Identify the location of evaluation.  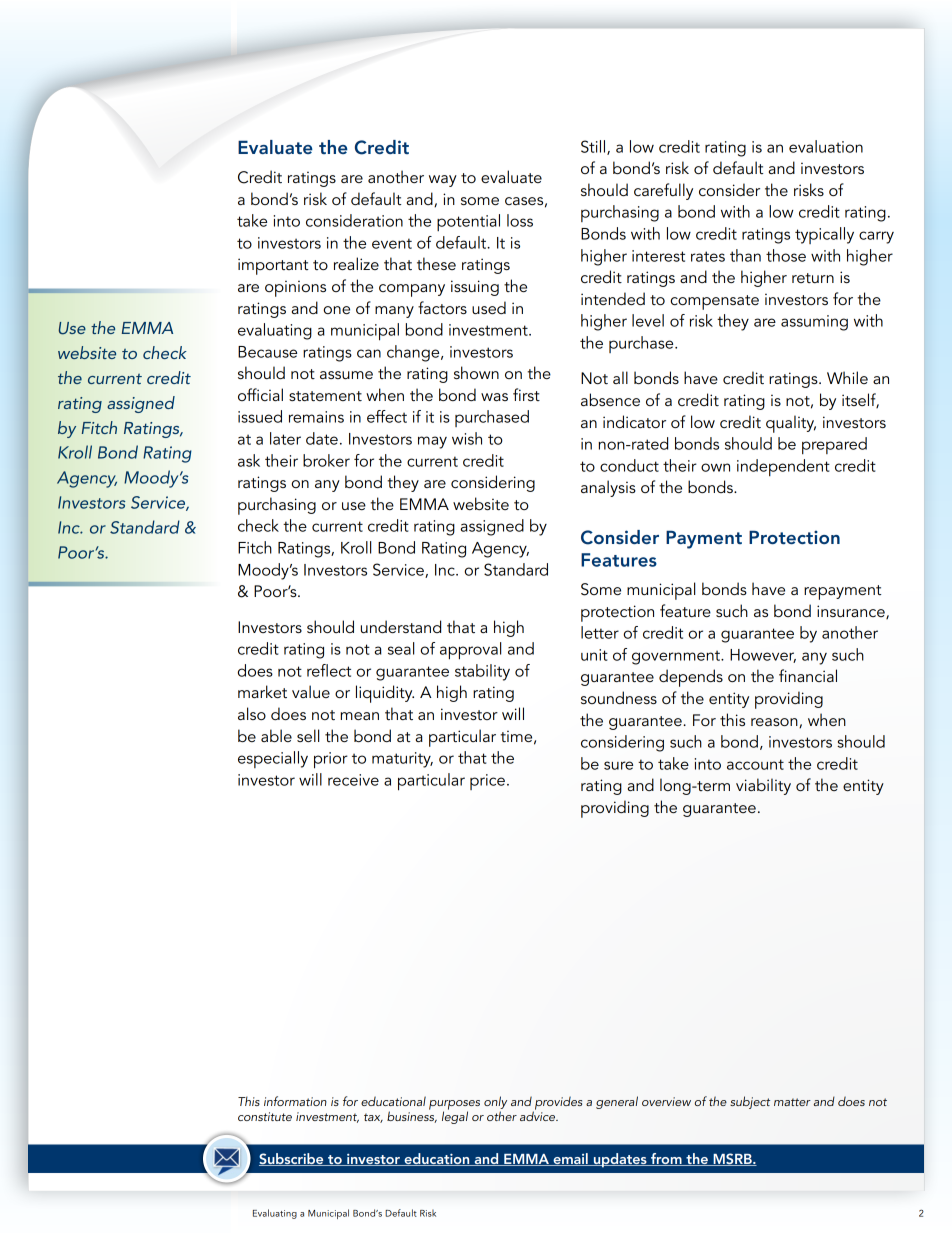
(826, 146).
